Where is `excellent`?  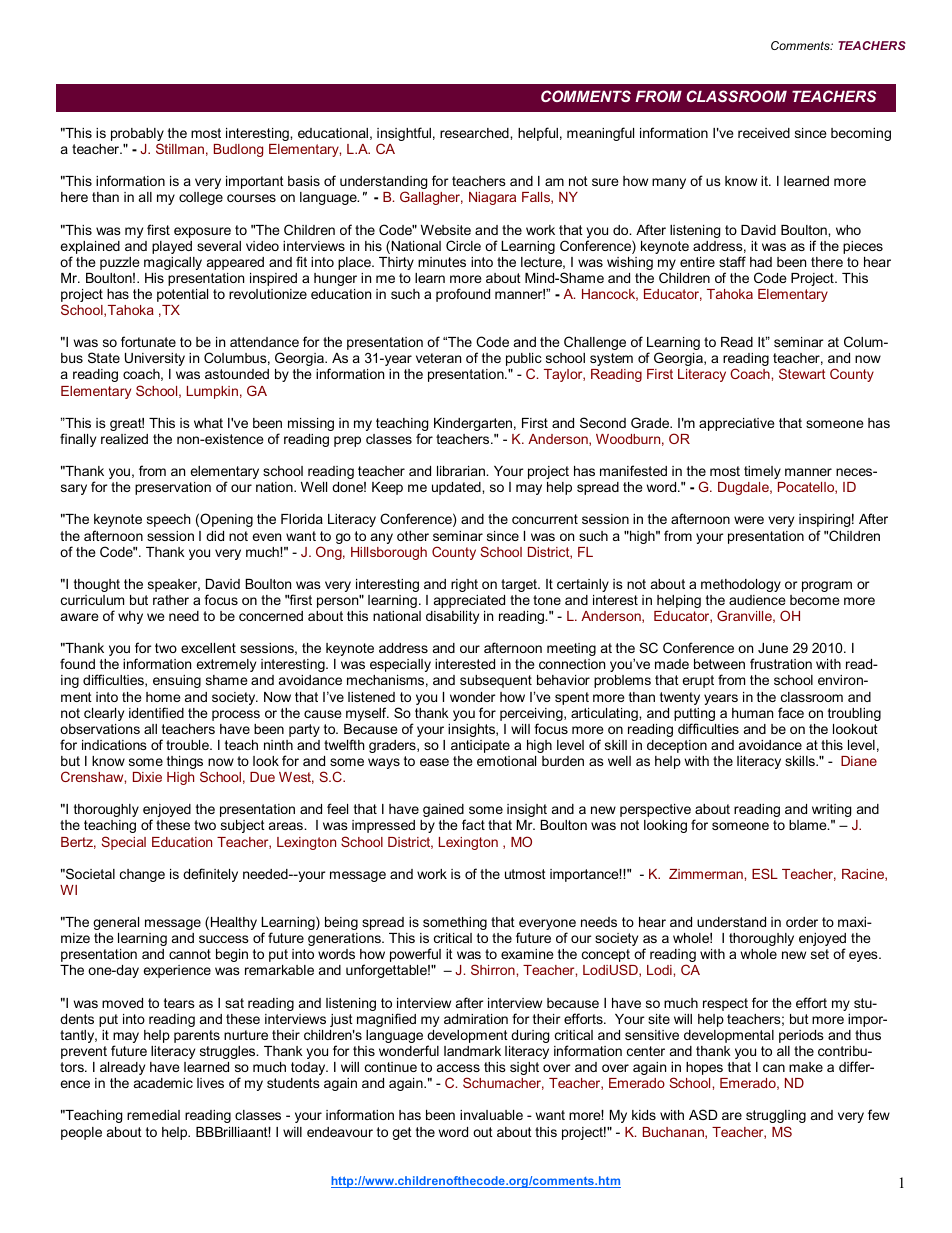
excellent is located at coordinates (208, 648).
